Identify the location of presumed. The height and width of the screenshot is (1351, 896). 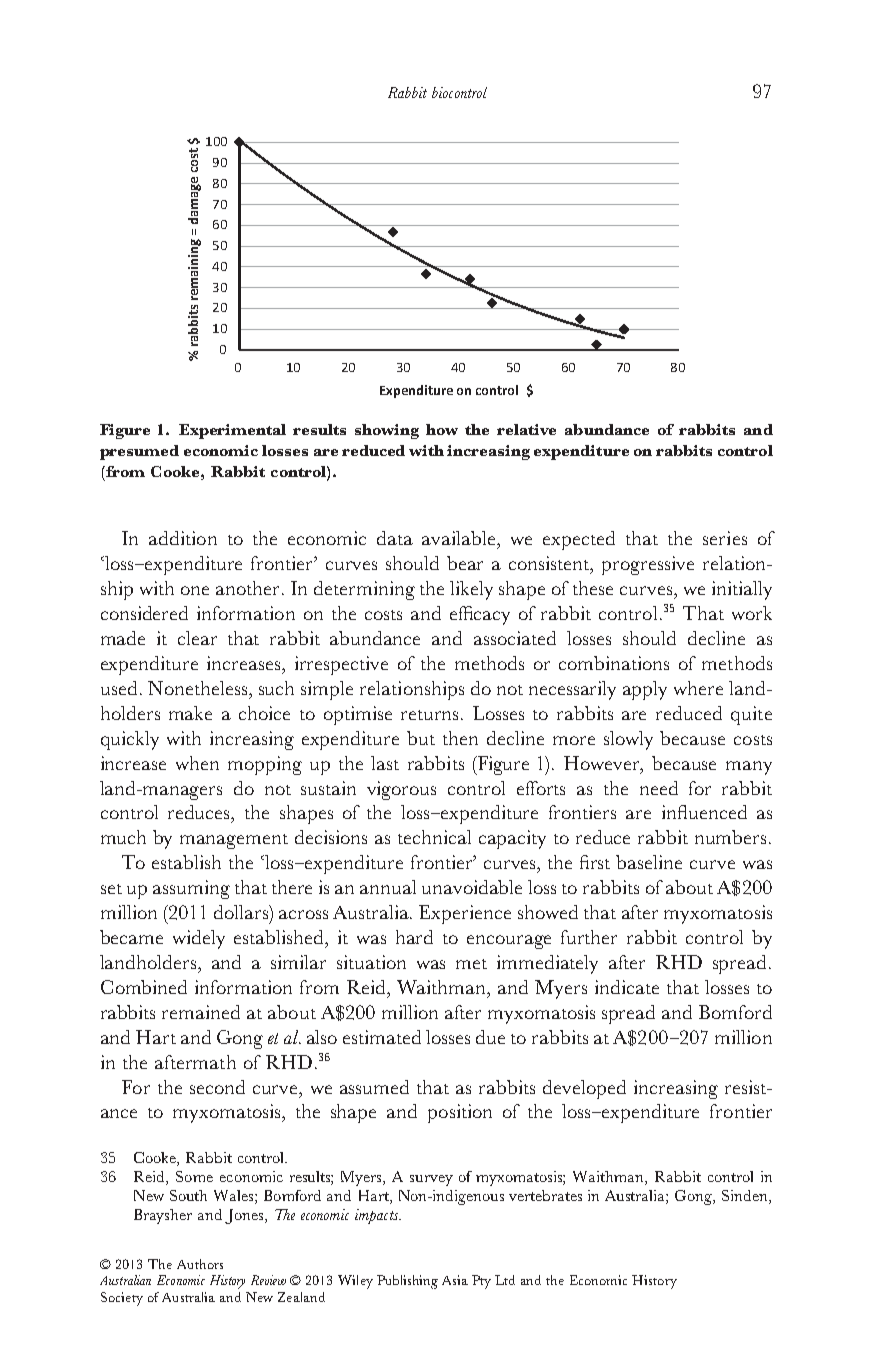
(139, 452).
